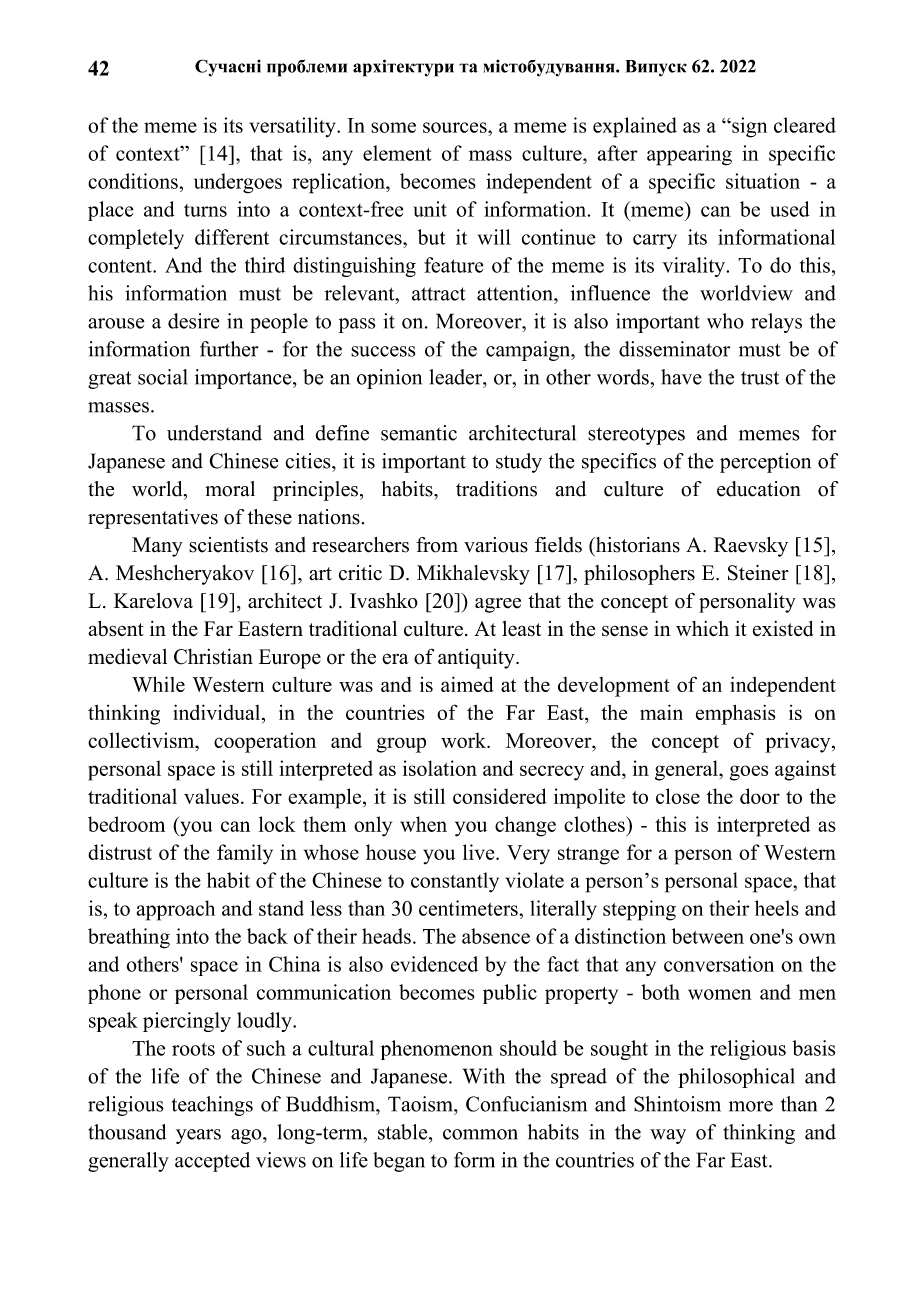  Describe the element at coordinates (213, 656) in the page. I see `Christian` at that location.
